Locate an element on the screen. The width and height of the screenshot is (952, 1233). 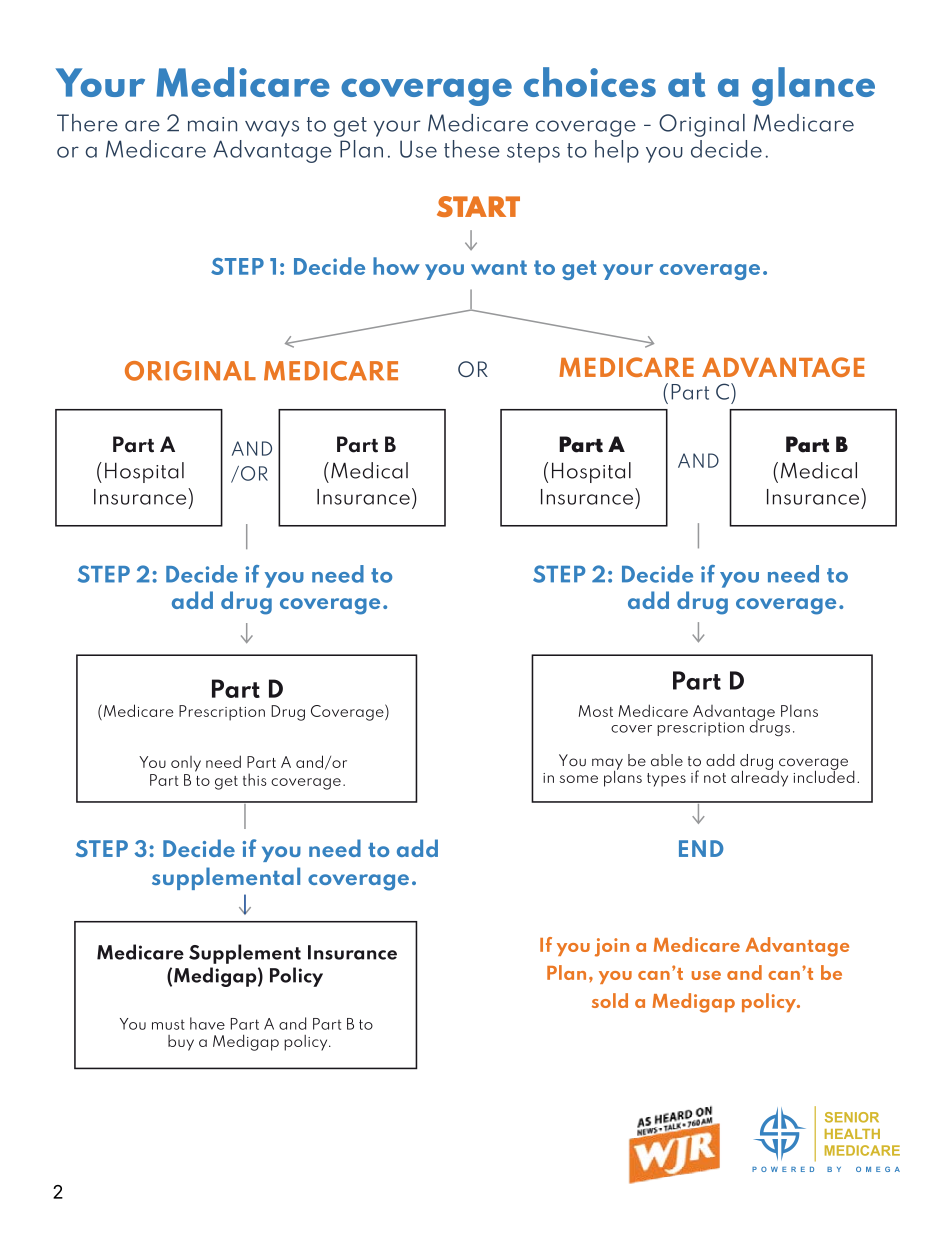
main is located at coordinates (212, 124).
